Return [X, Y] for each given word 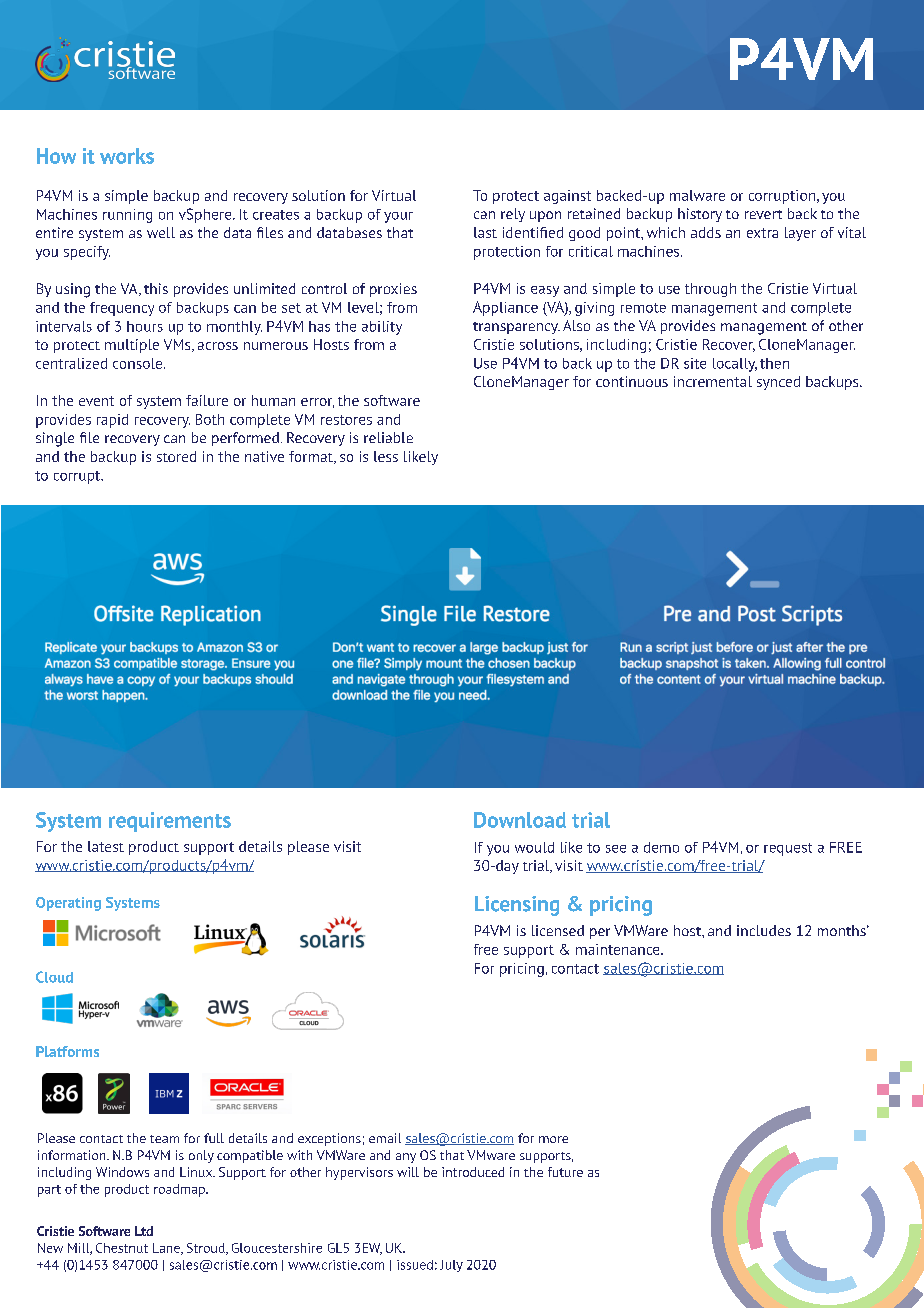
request [788, 849]
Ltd [144, 1231]
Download [520, 820]
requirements [170, 822]
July [451, 1266]
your [398, 217]
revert [763, 214]
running [127, 216]
